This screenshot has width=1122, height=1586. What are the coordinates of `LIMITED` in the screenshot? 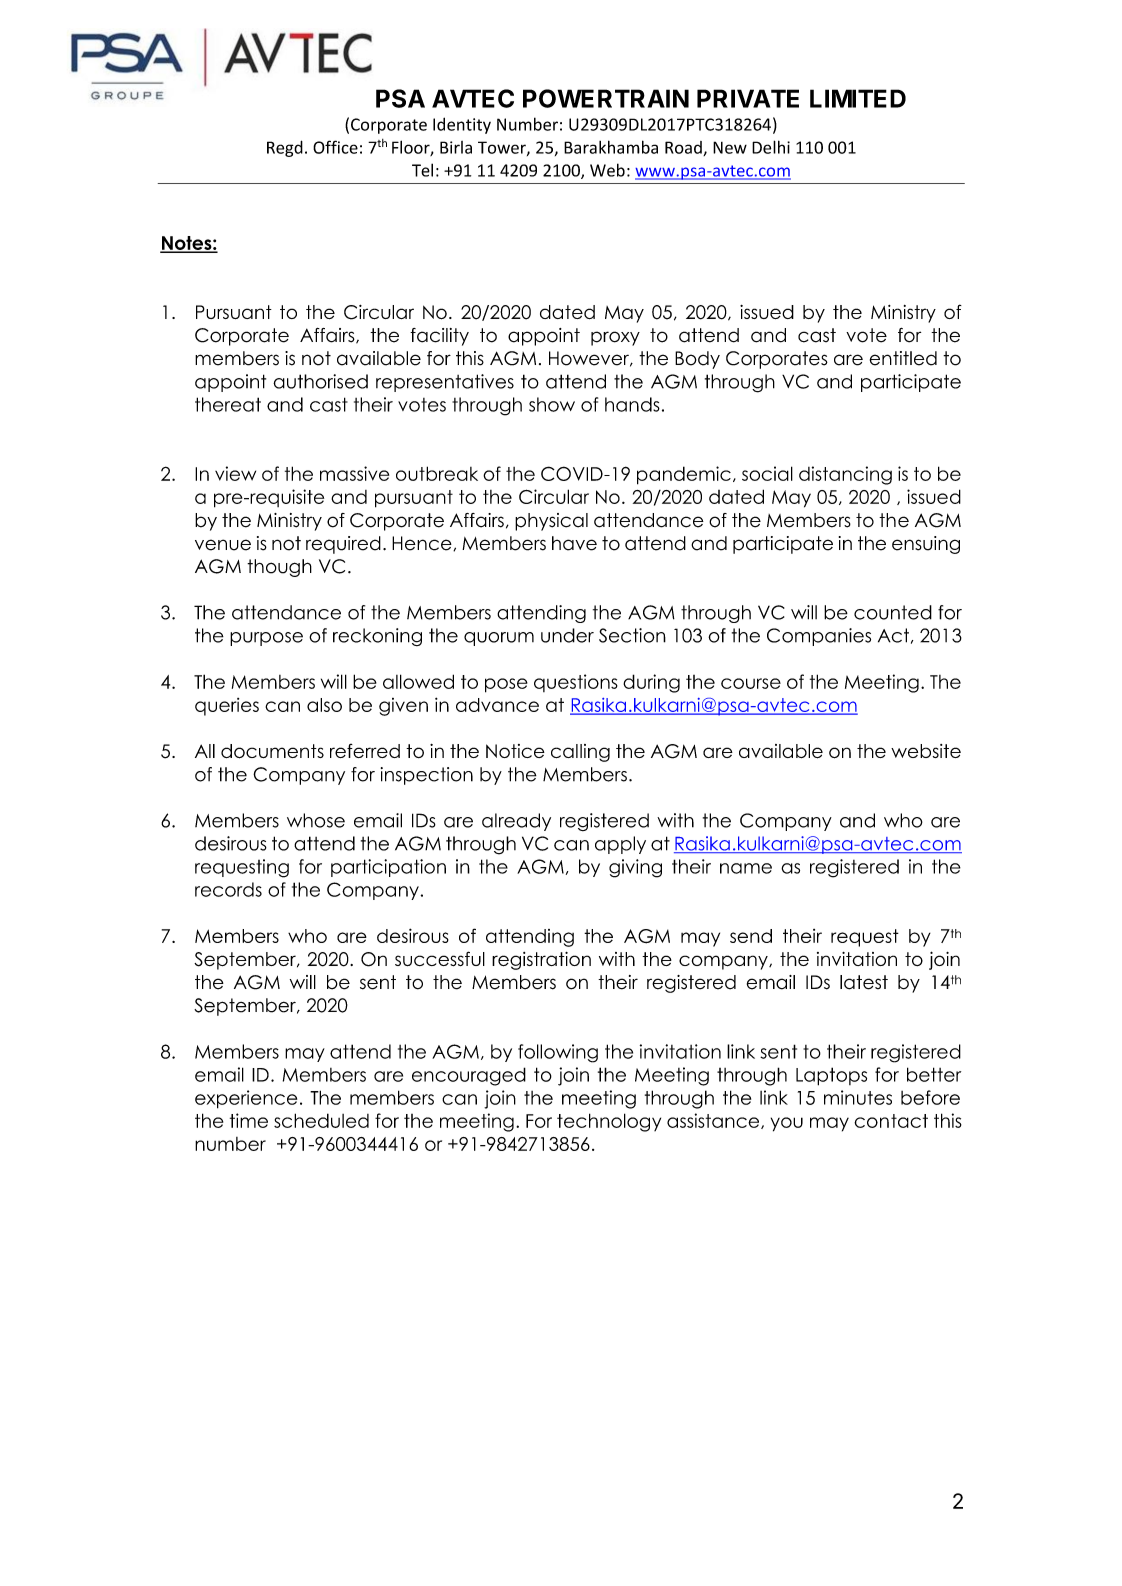 It's located at (858, 98).
